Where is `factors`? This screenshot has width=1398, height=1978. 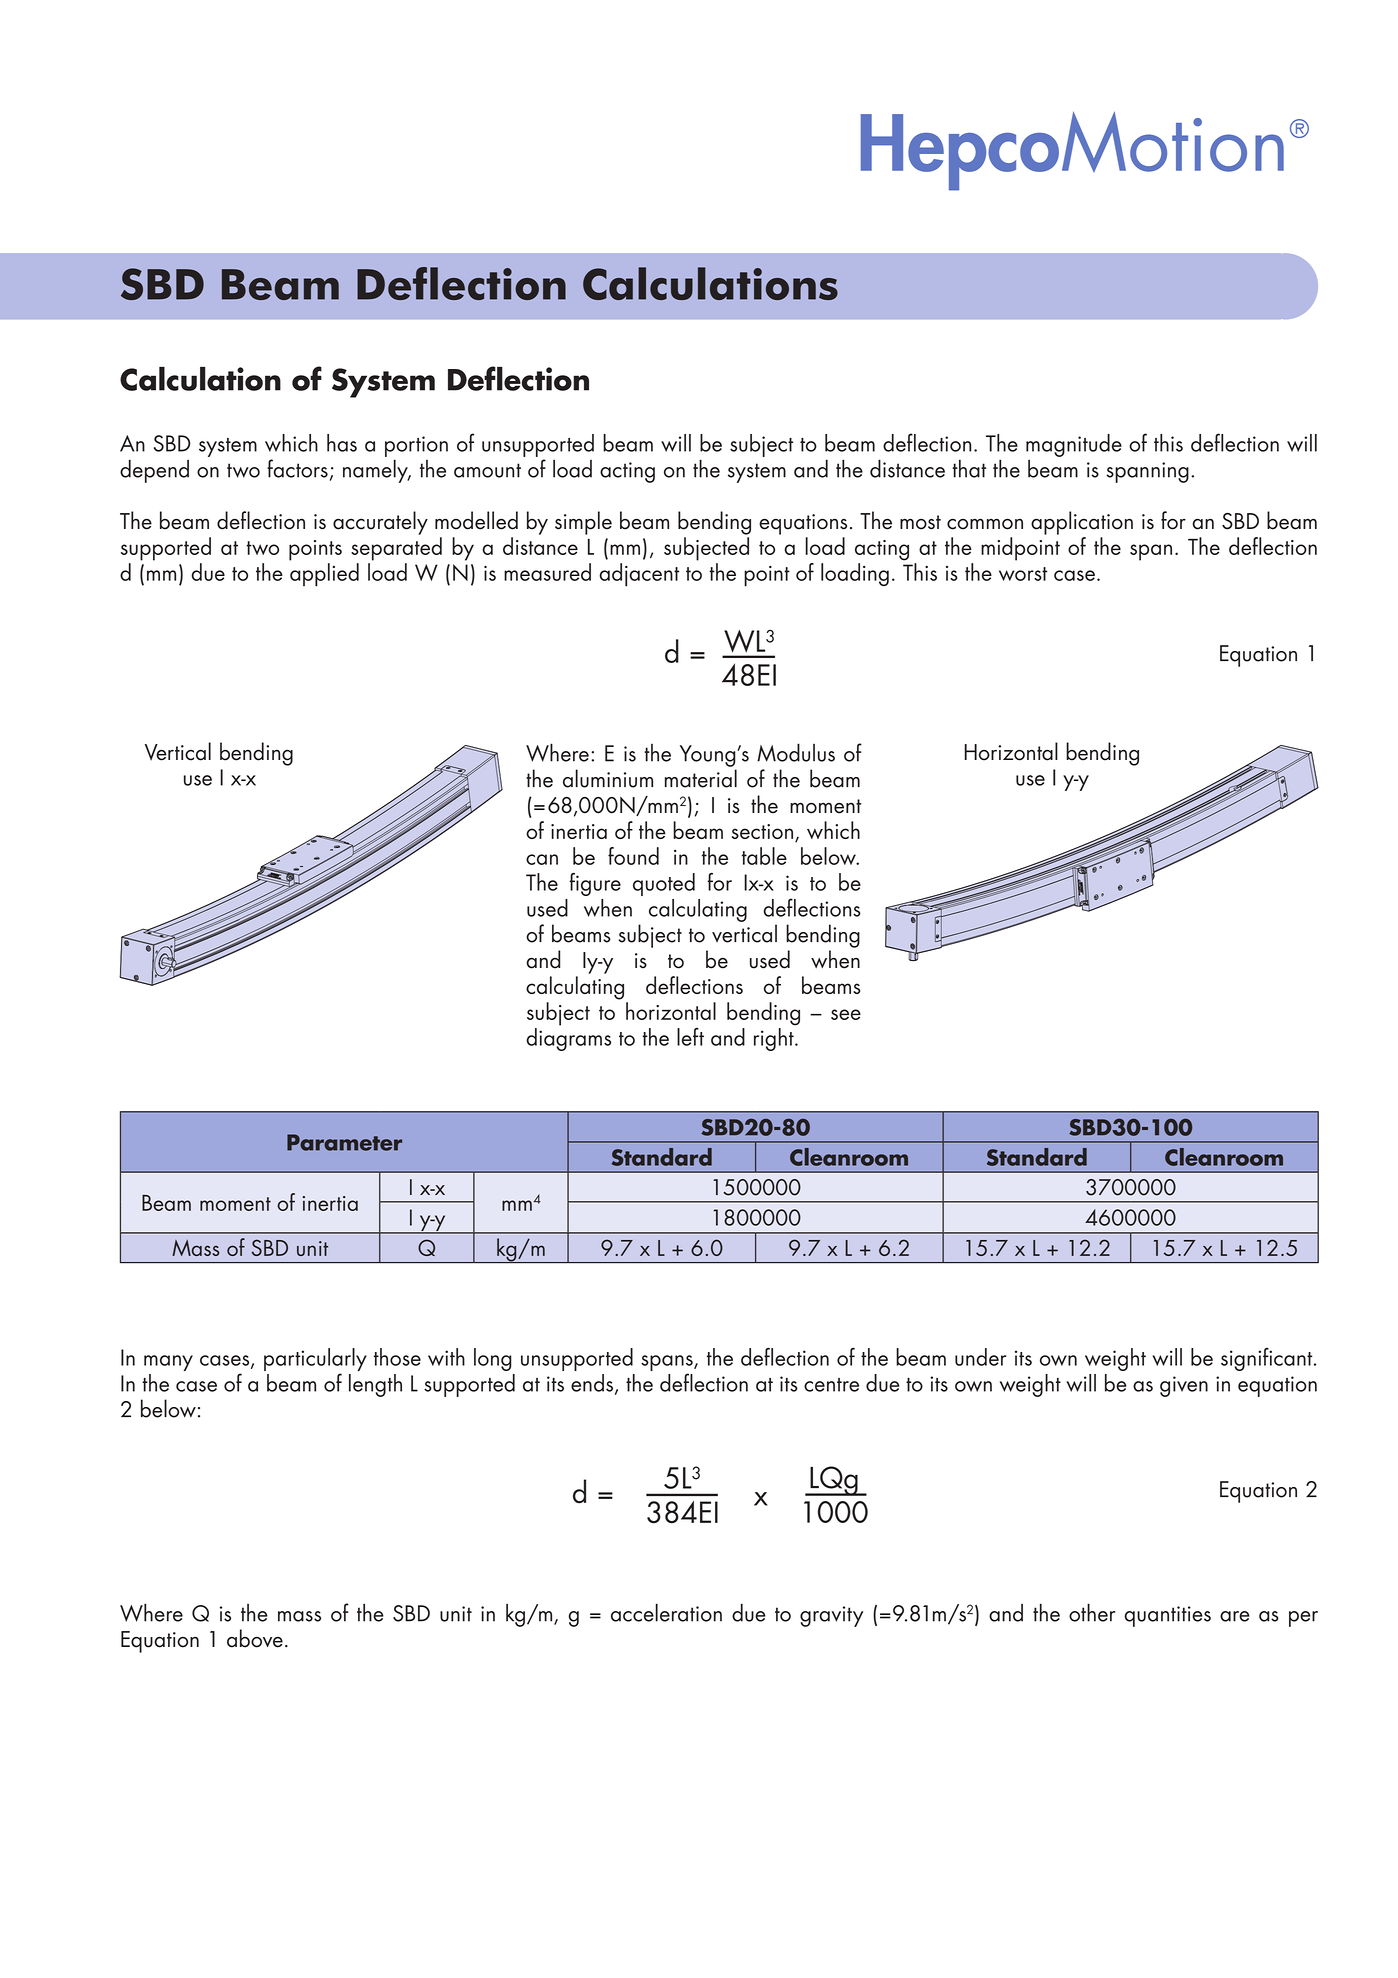 factors is located at coordinates (297, 468).
